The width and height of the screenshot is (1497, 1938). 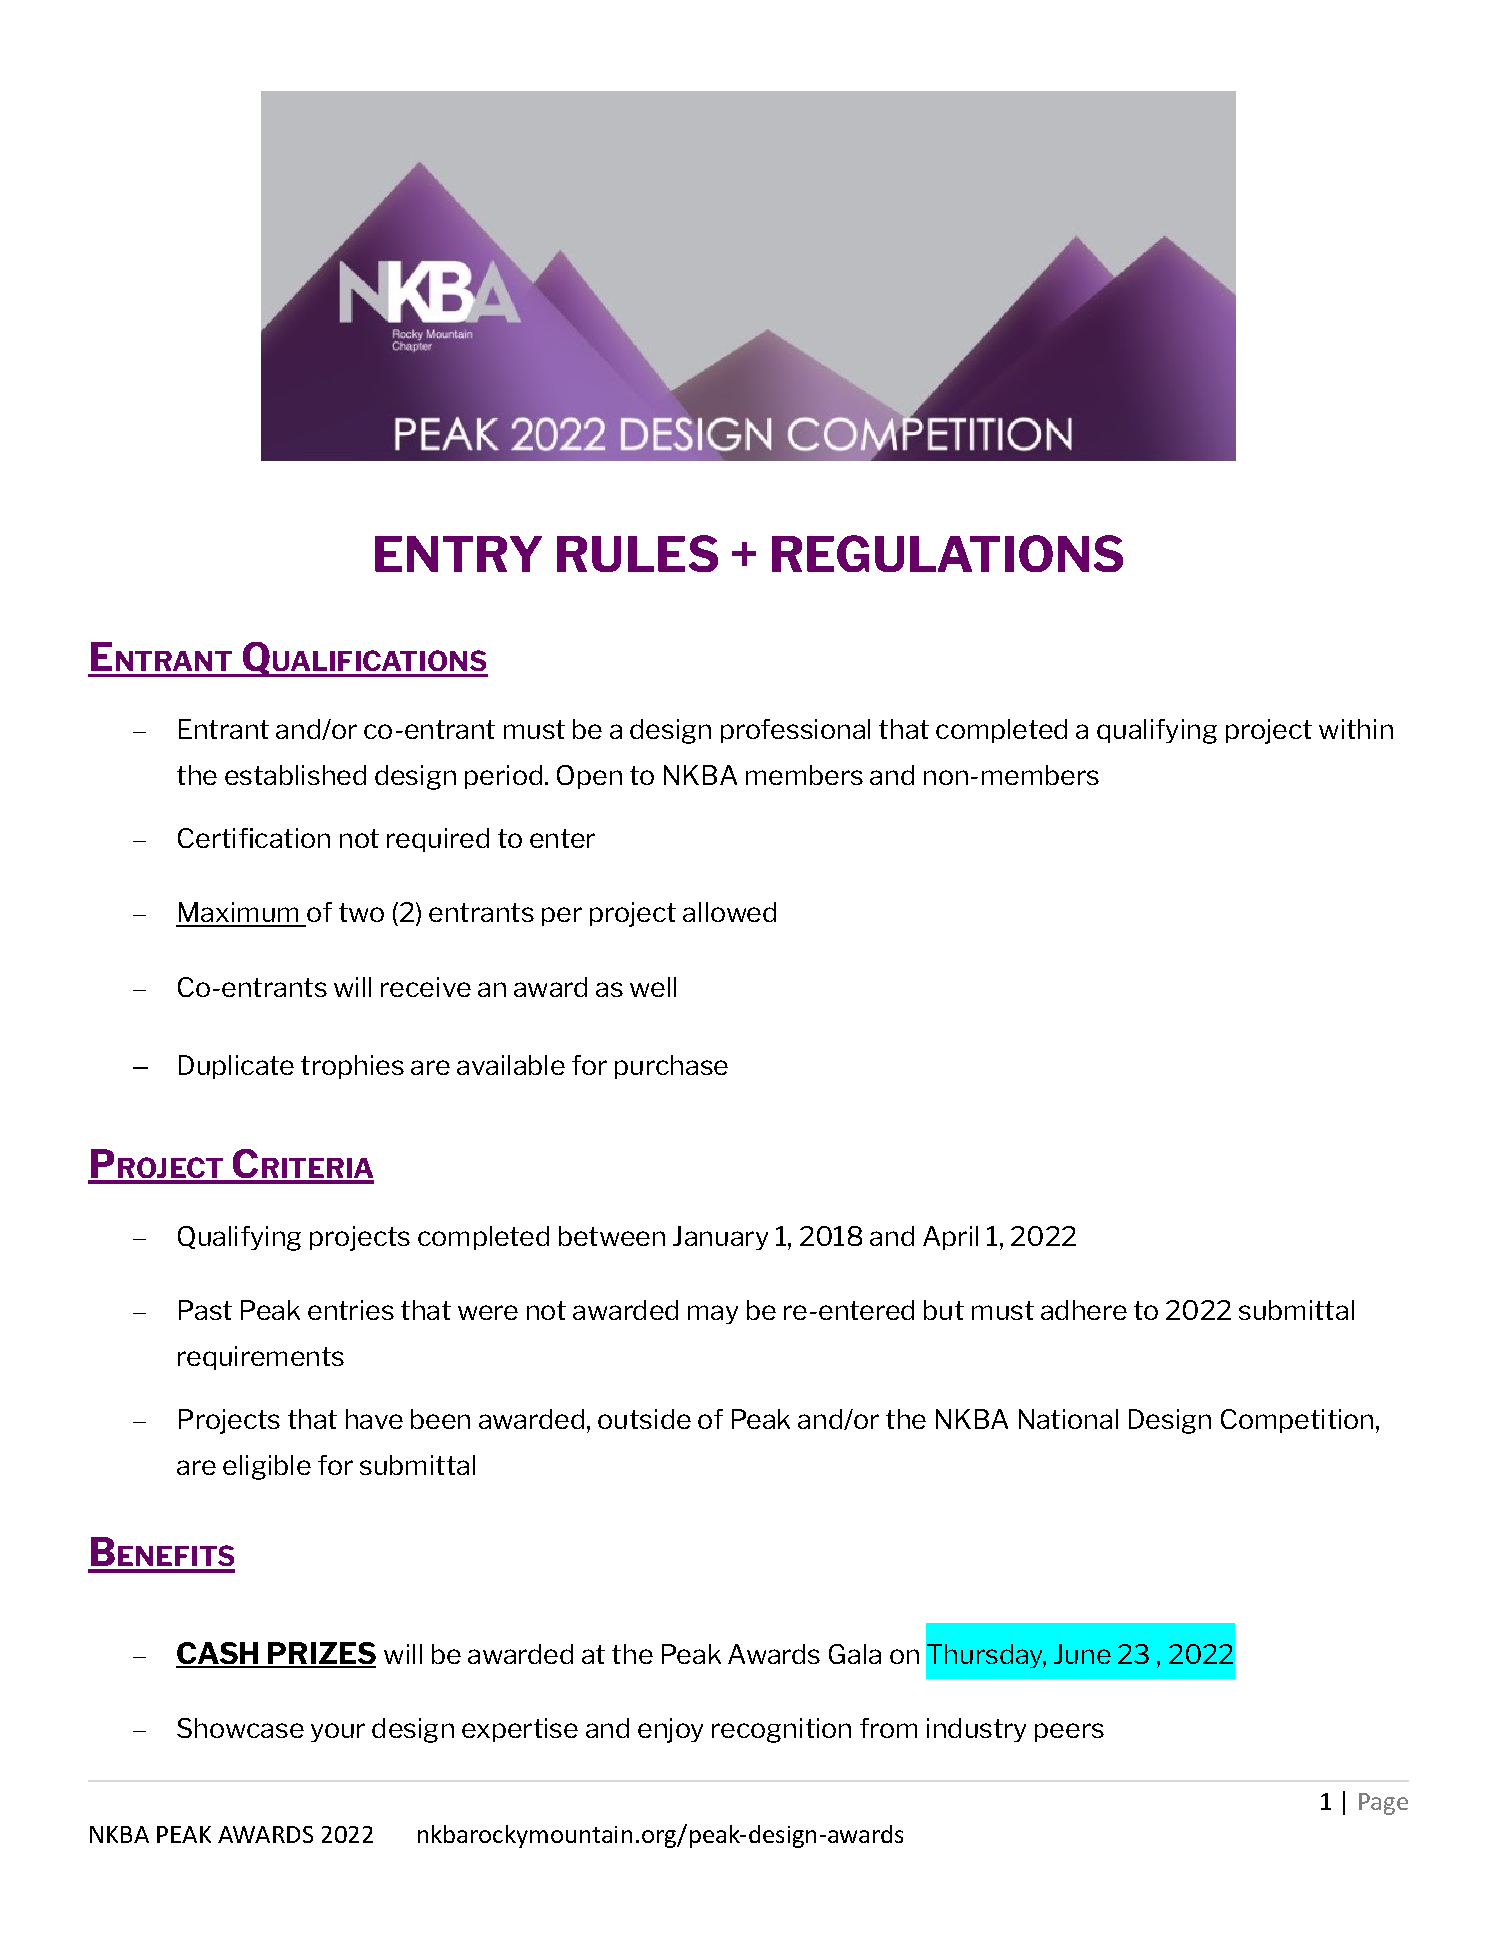 What do you see at coordinates (1383, 1804) in the screenshot?
I see `Page` at bounding box center [1383, 1804].
